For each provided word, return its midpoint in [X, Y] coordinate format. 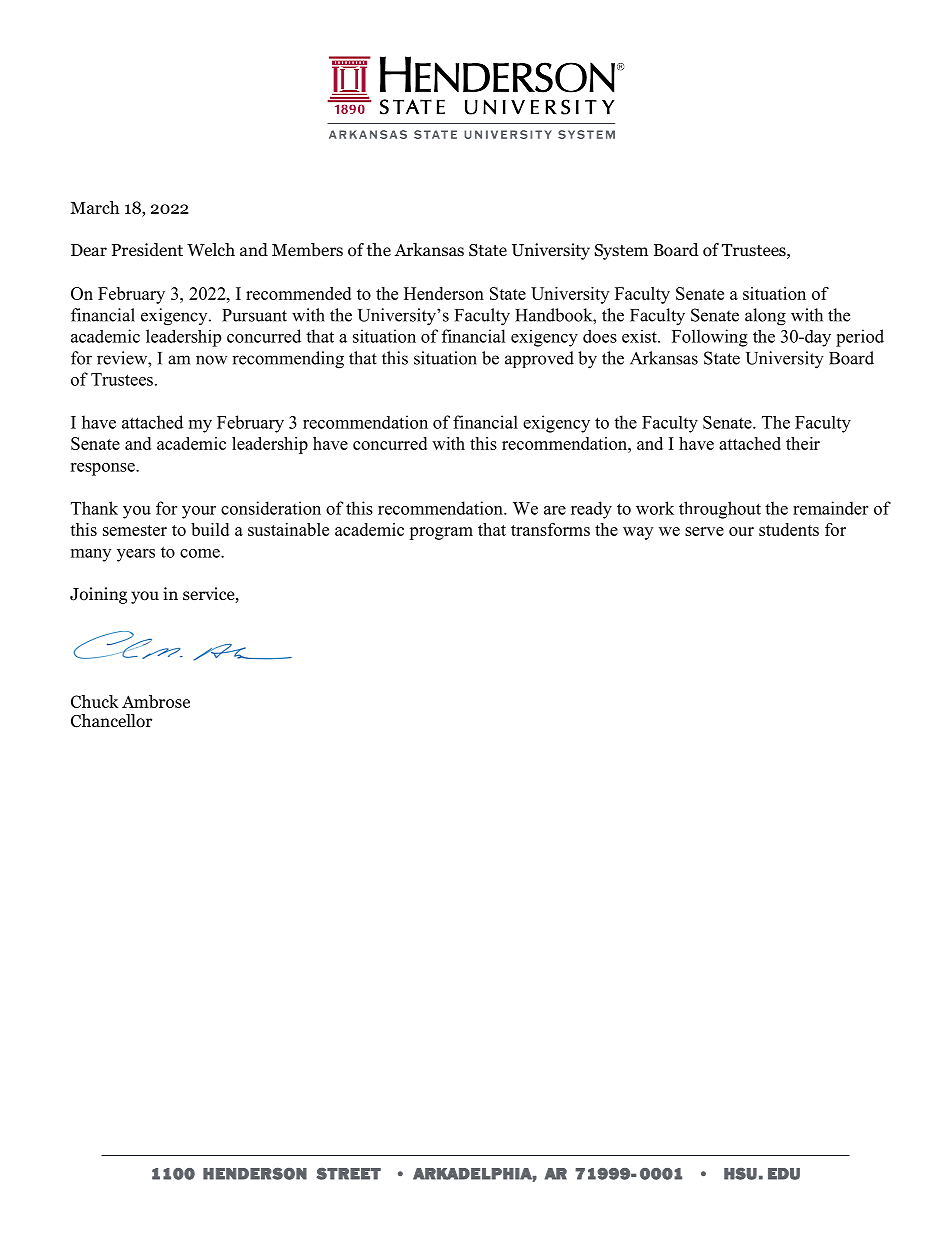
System [621, 252]
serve [704, 531]
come [201, 553]
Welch [211, 250]
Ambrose [156, 701]
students [789, 529]
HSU [740, 1174]
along [765, 317]
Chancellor [111, 721]
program [441, 533]
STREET [348, 1174]
